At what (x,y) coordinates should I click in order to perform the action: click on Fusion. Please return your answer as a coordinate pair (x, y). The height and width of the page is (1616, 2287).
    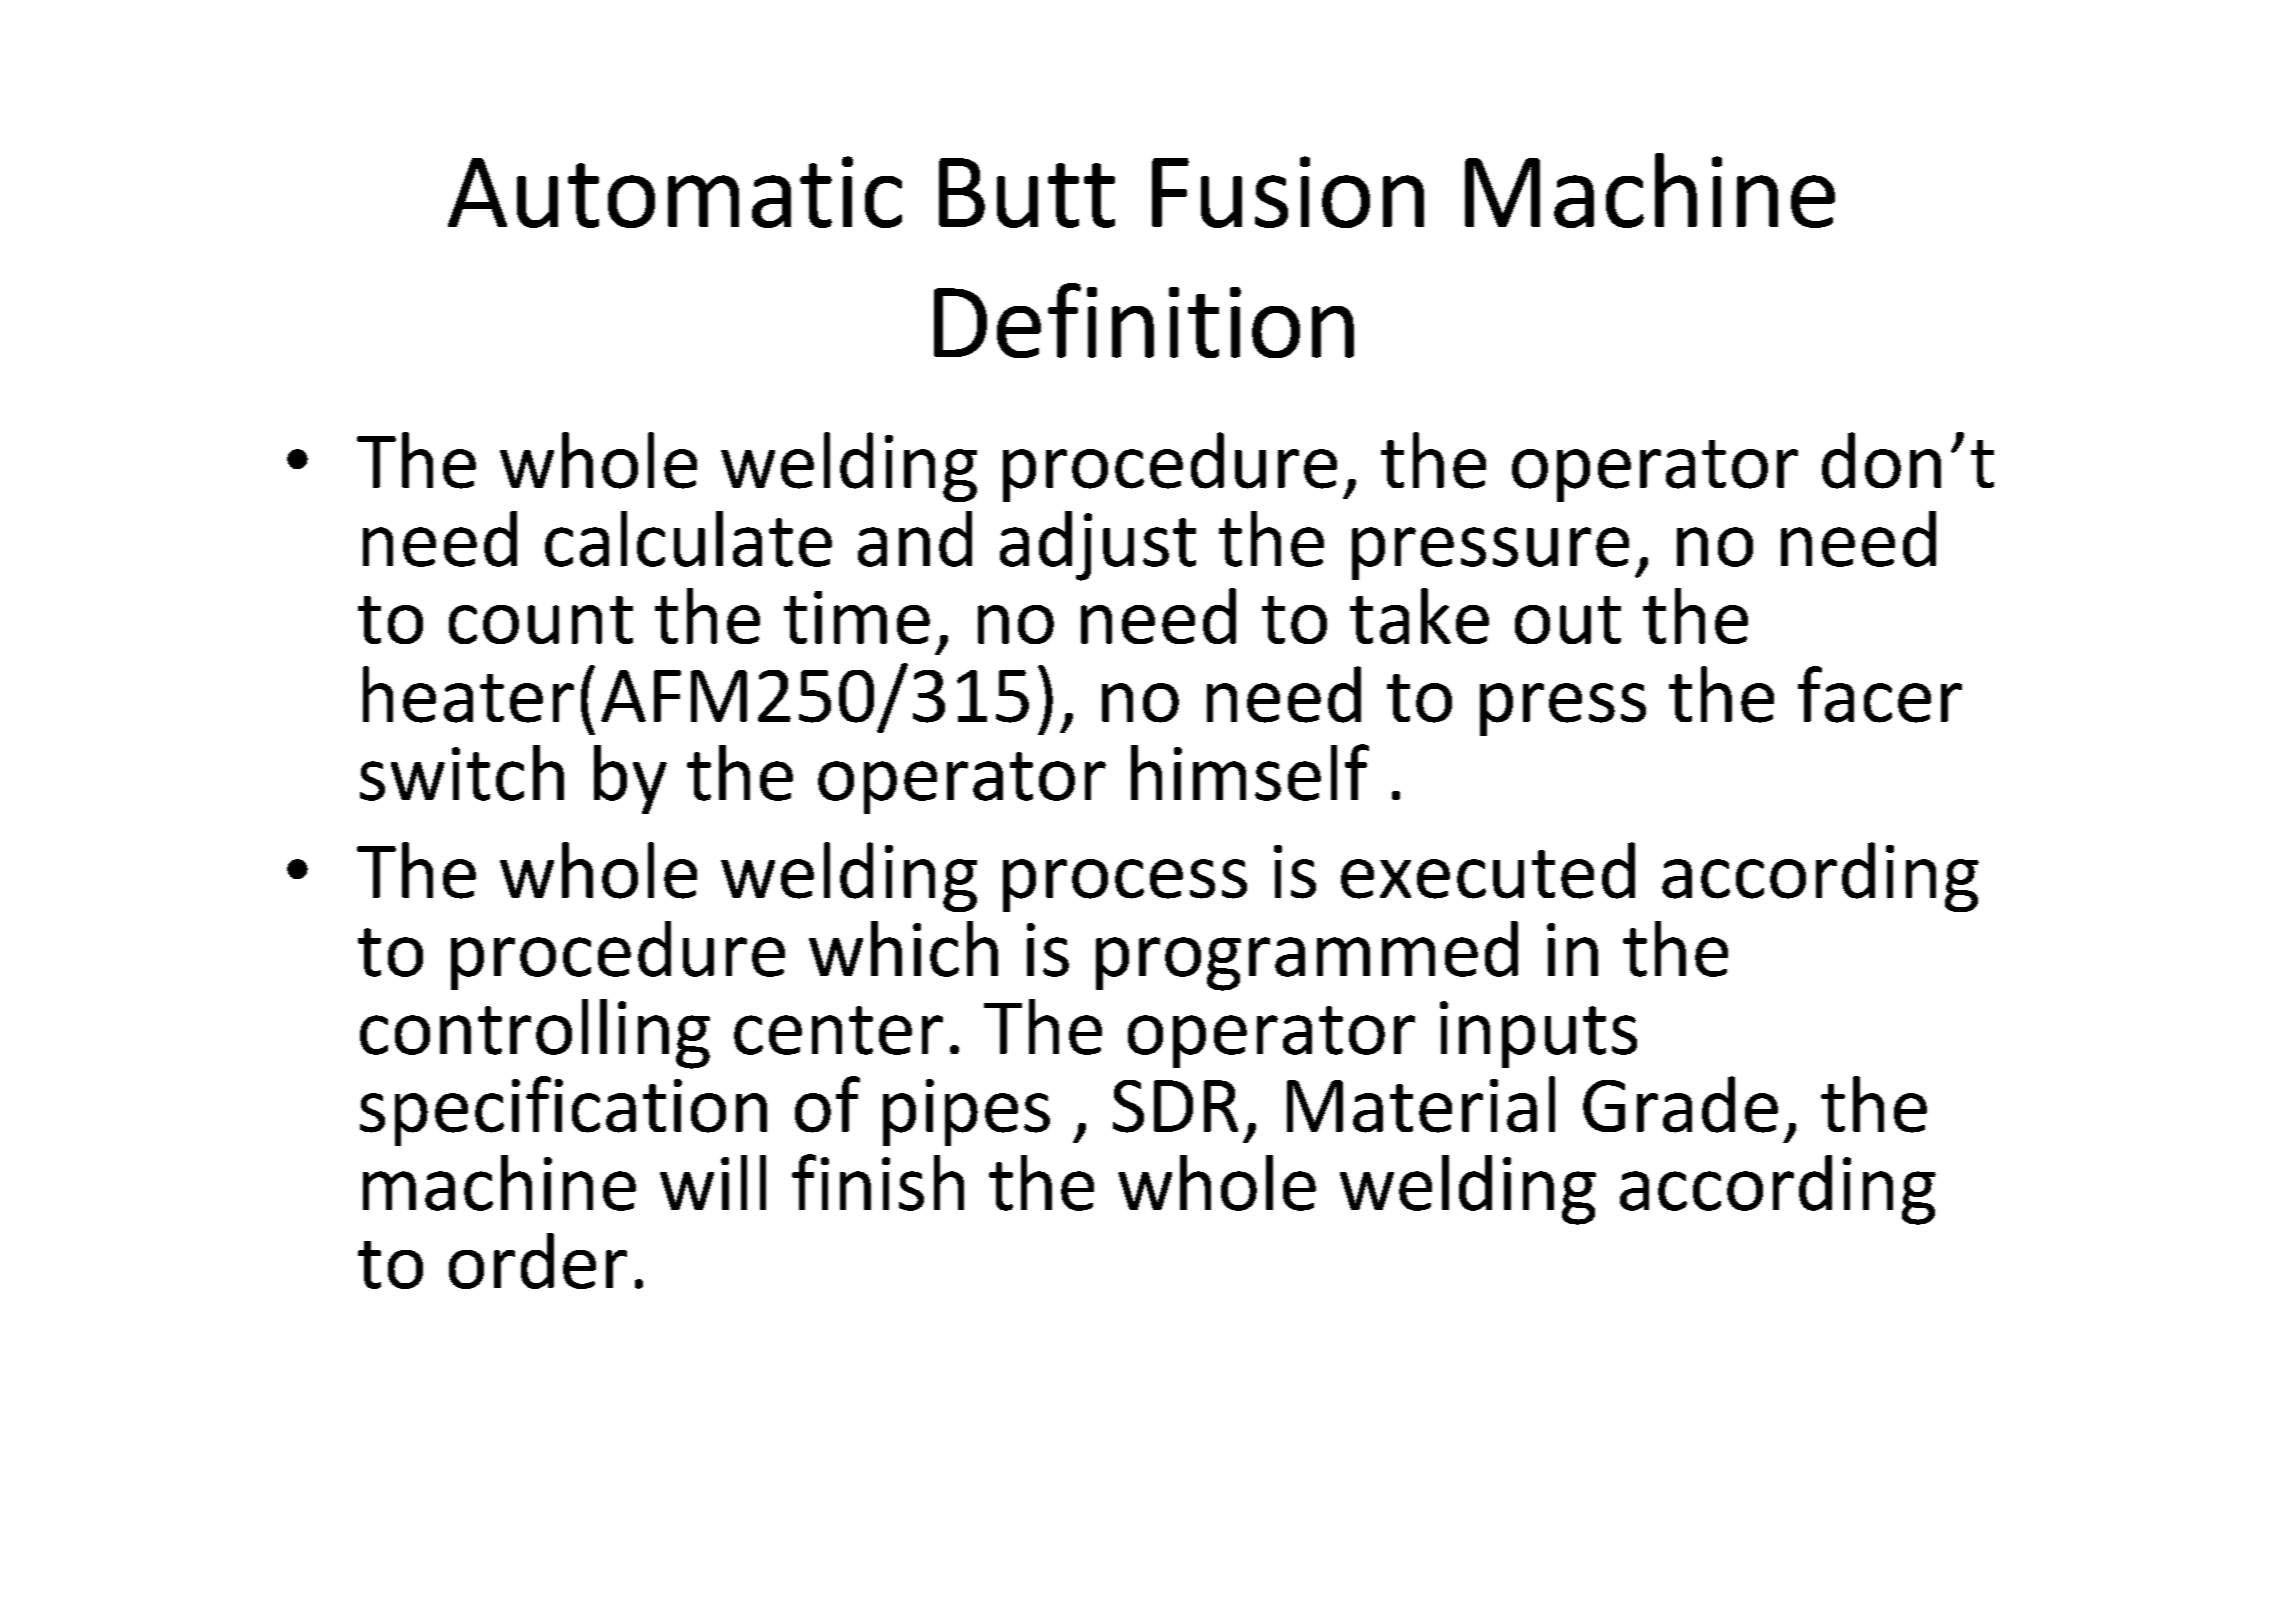
    Looking at the image, I should click on (1288, 192).
